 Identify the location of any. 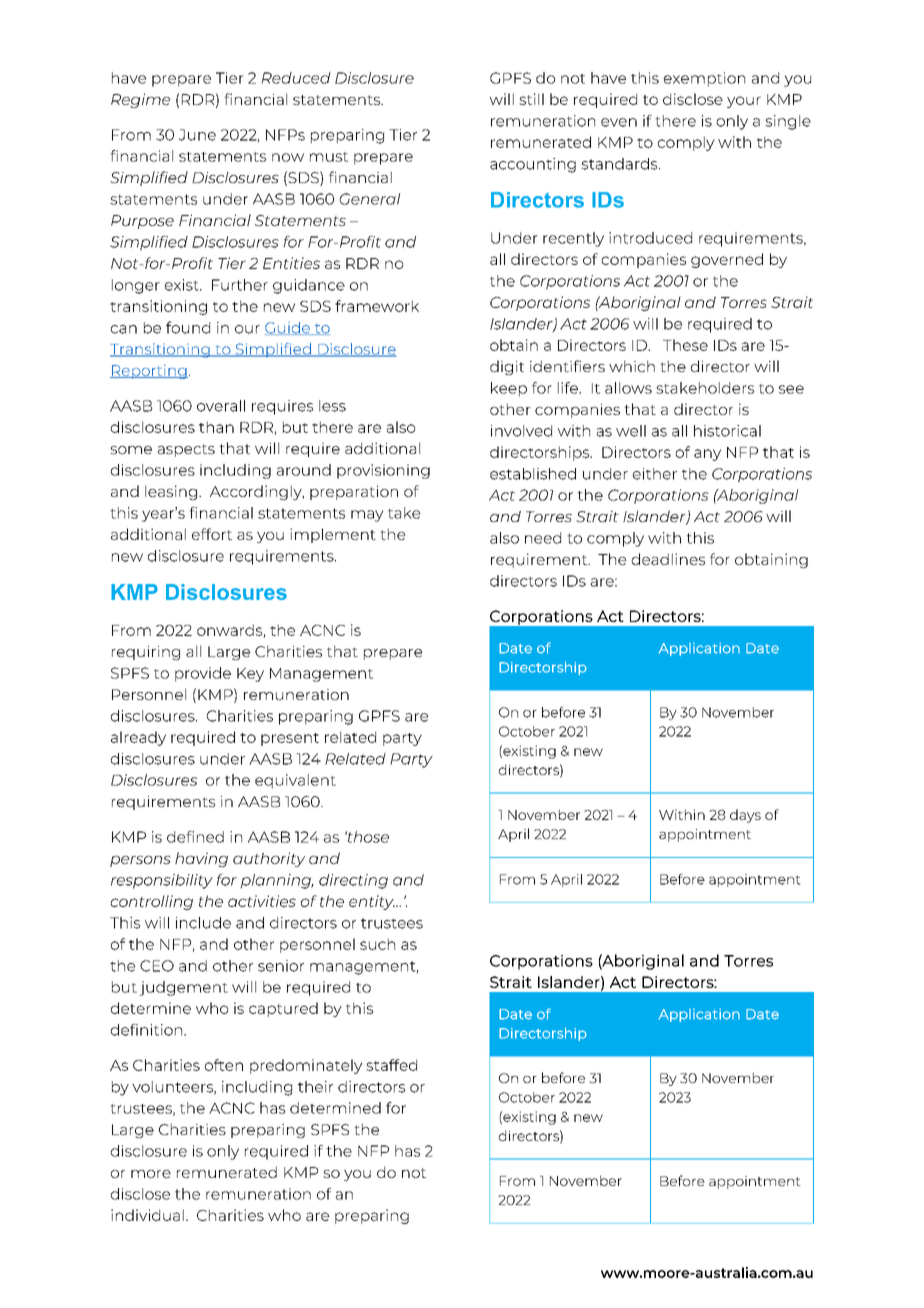
(707, 455).
